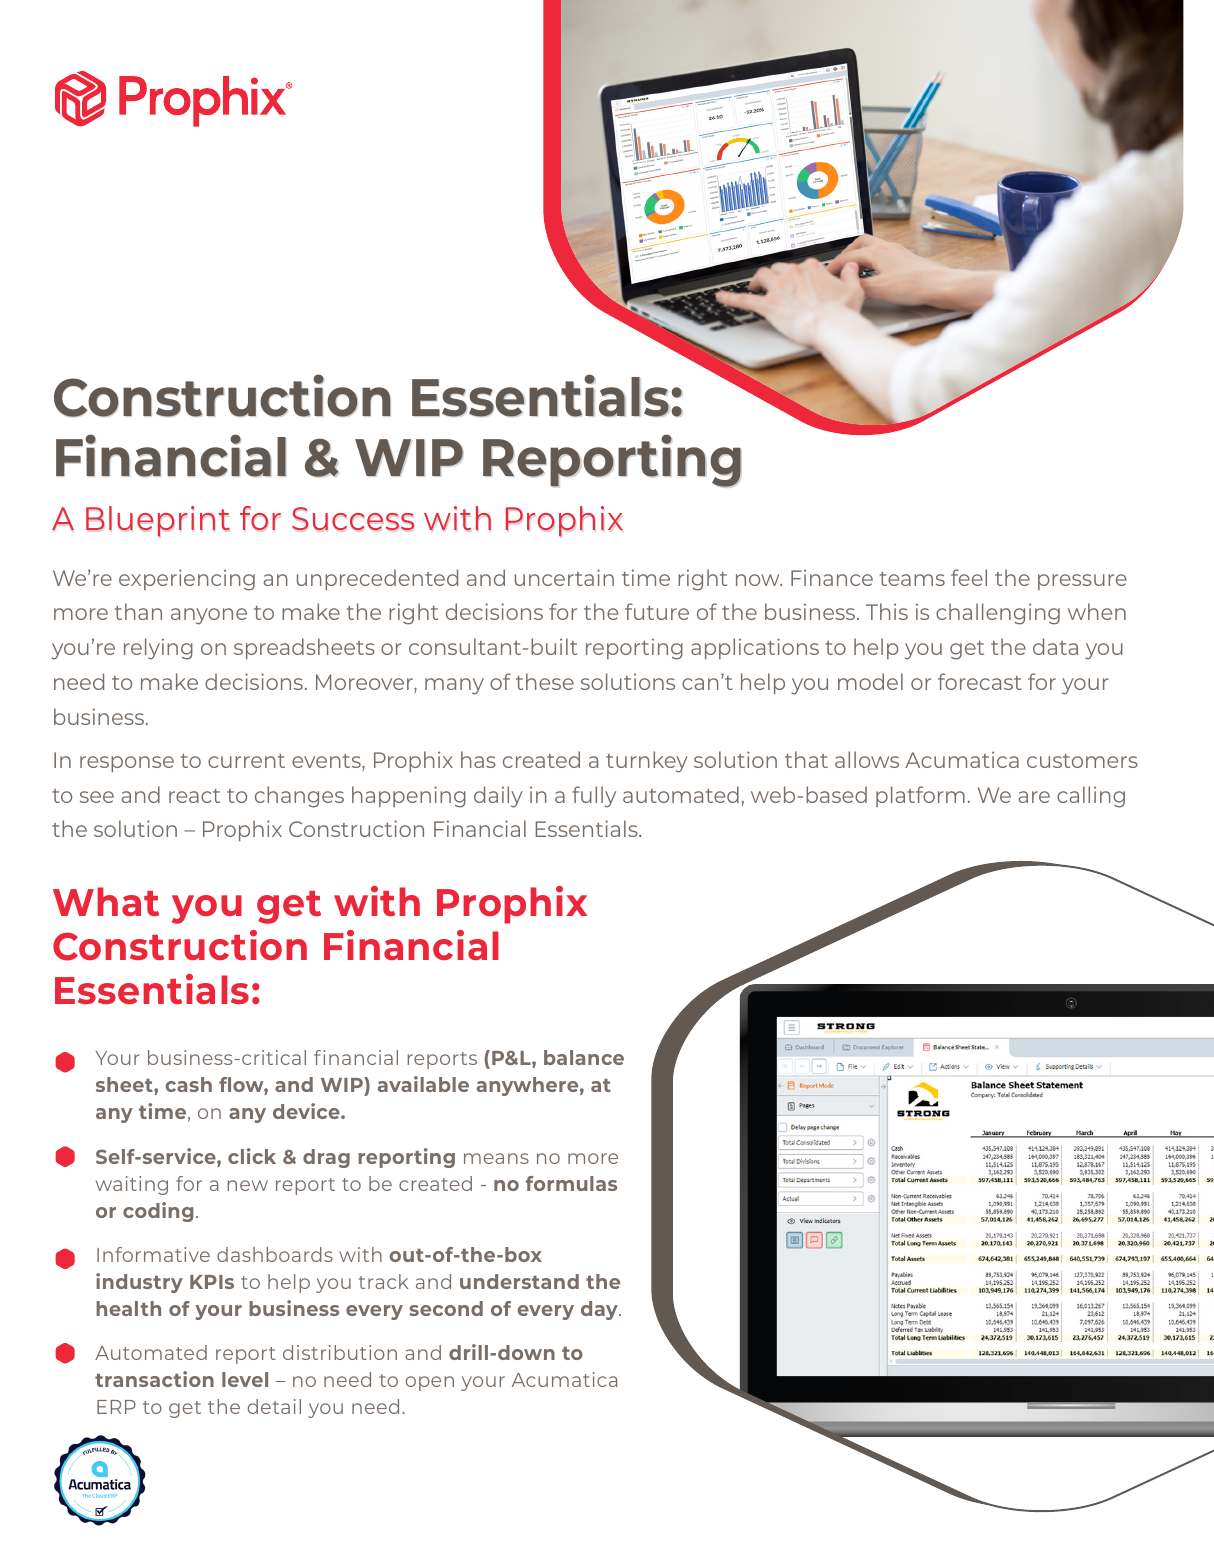 This screenshot has height=1561, width=1214. I want to click on level, so click(245, 1379).
